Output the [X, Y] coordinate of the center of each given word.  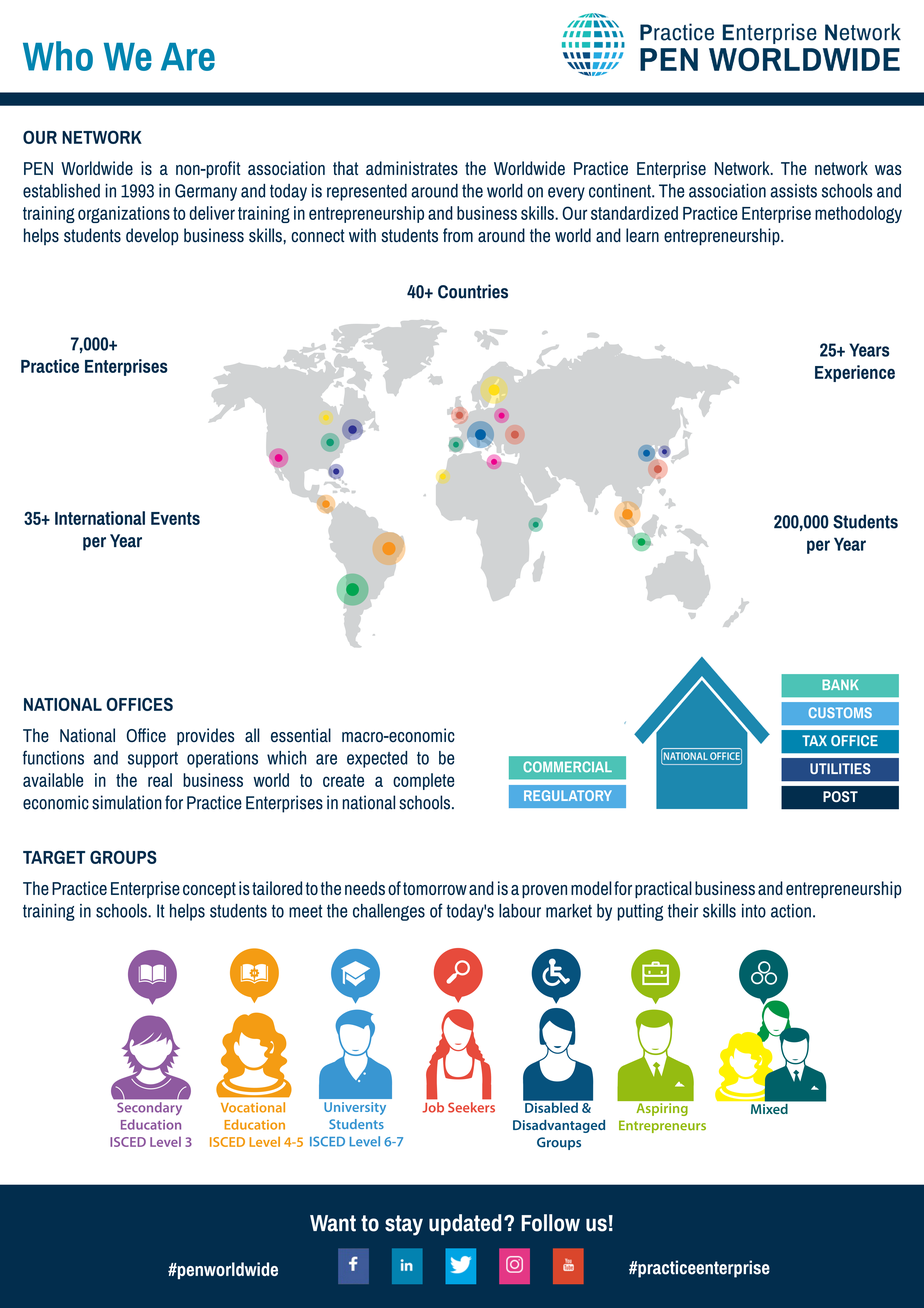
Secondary [149, 1108]
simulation [127, 802]
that [345, 168]
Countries [473, 291]
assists [793, 191]
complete [423, 781]
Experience [855, 373]
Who [58, 56]
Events [175, 518]
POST [840, 796]
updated [465, 1224]
